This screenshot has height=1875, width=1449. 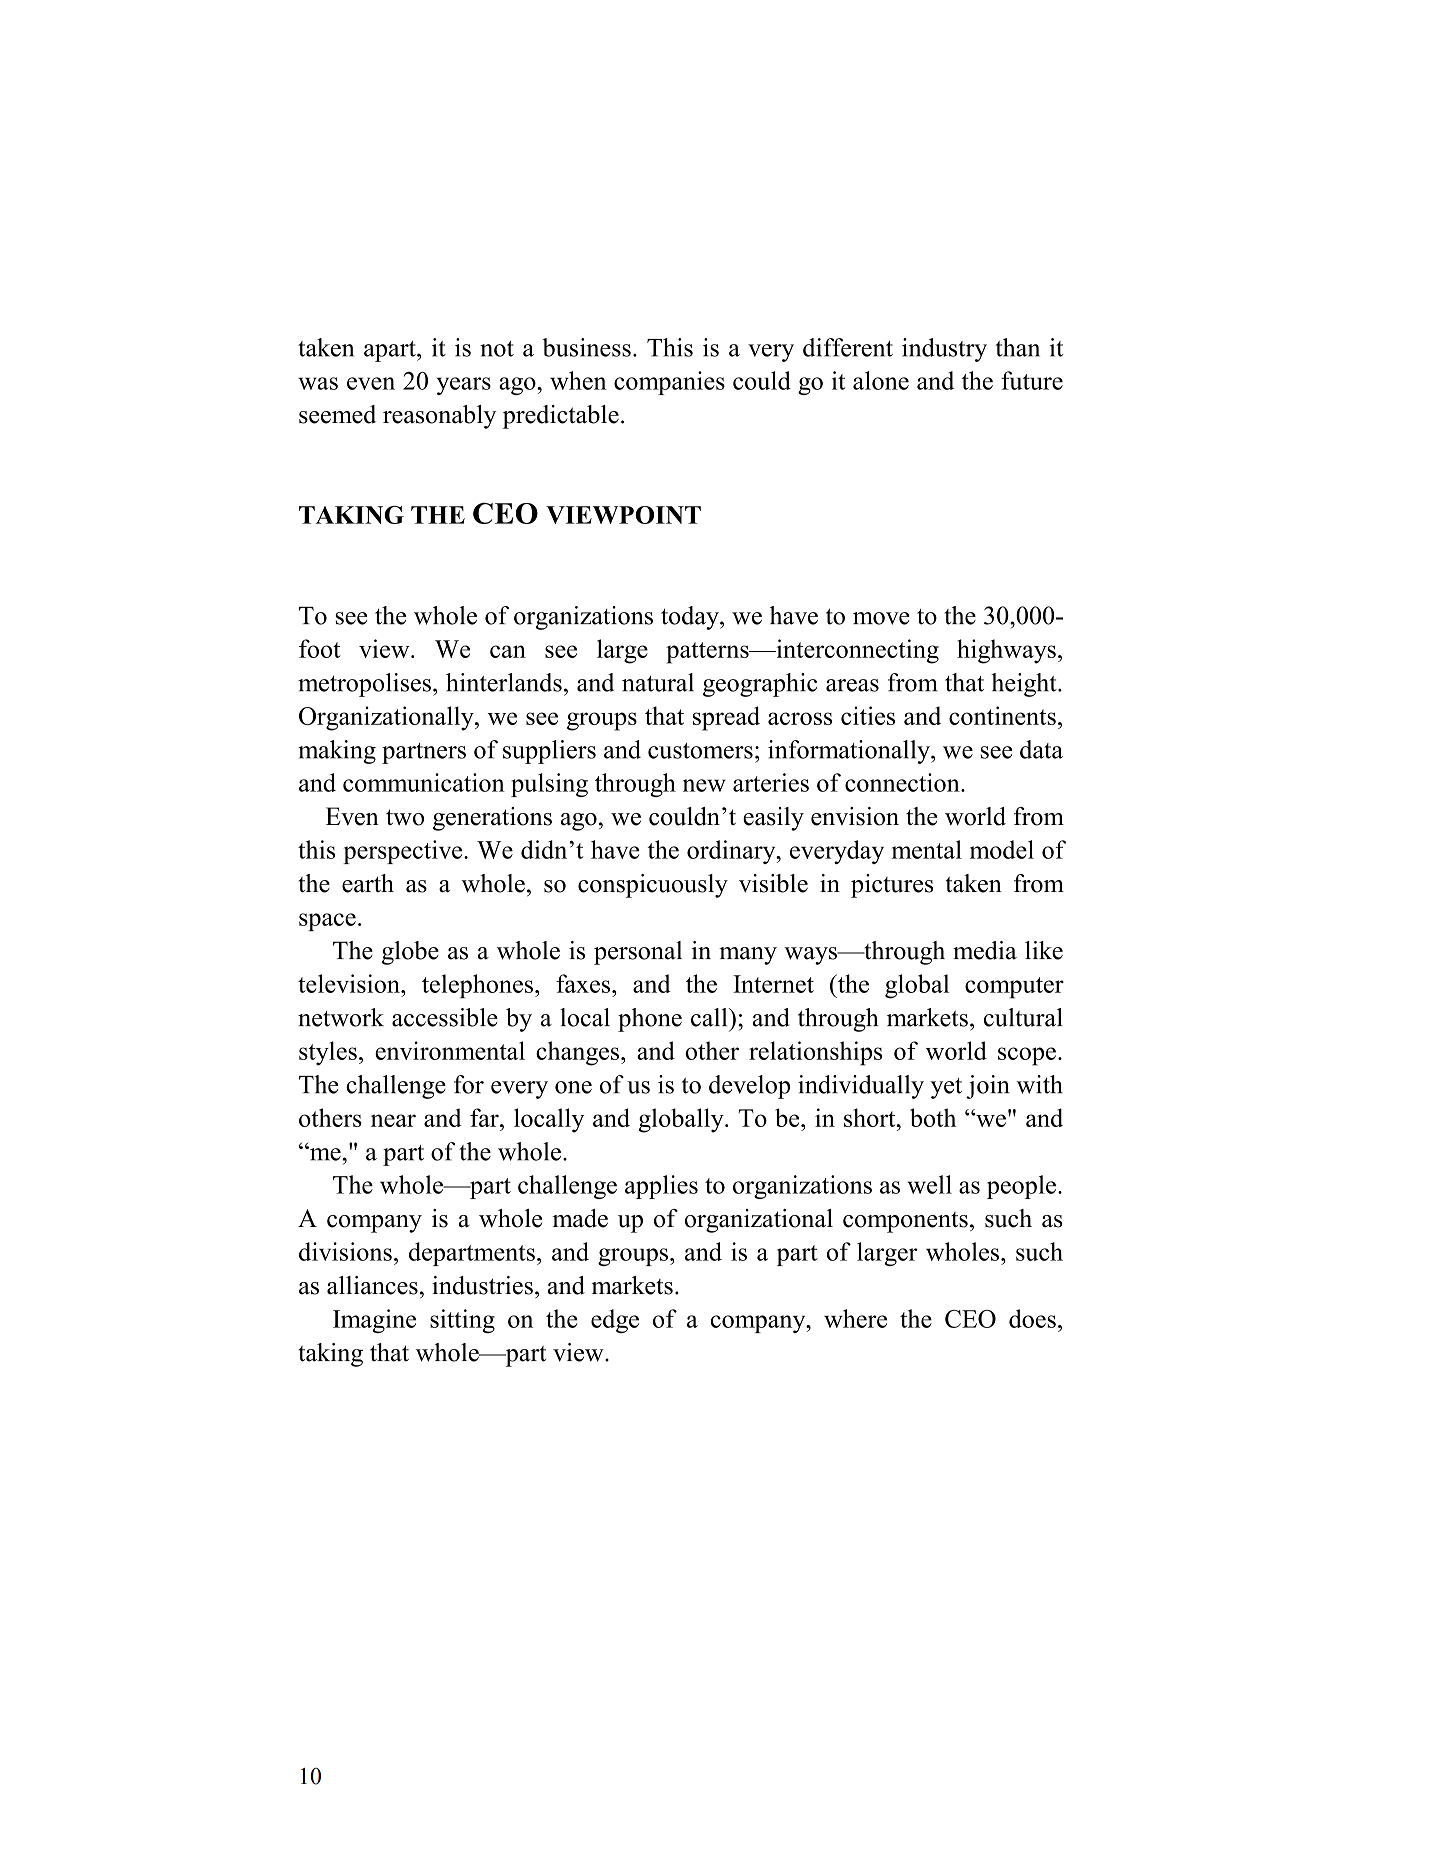 What do you see at coordinates (410, 953) in the screenshot?
I see `globe` at bounding box center [410, 953].
